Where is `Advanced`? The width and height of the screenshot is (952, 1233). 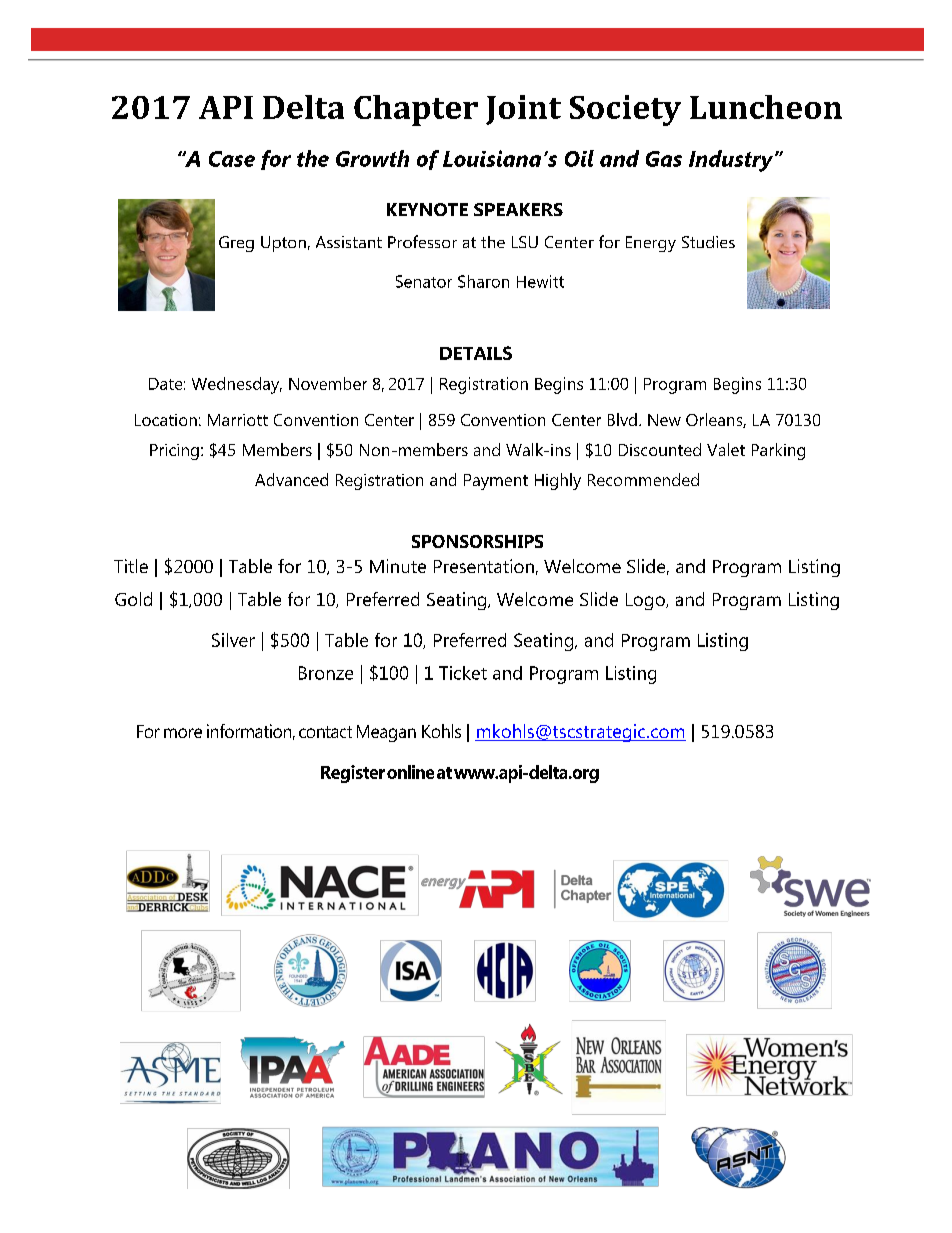 Advanced is located at coordinates (291, 479).
